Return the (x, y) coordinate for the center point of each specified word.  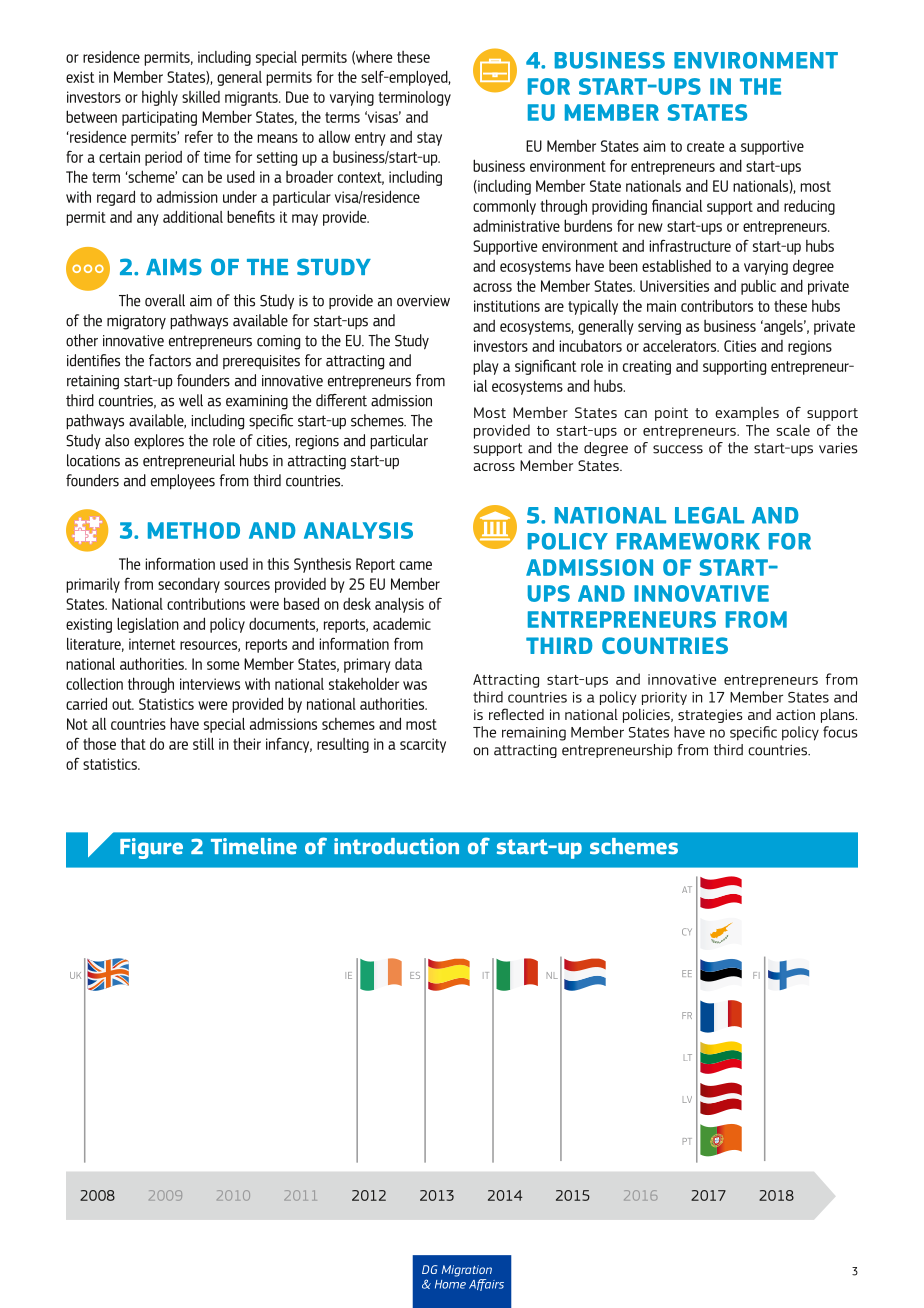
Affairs (486, 1285)
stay (429, 139)
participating (159, 118)
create (706, 146)
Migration (467, 1271)
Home (450, 1284)
